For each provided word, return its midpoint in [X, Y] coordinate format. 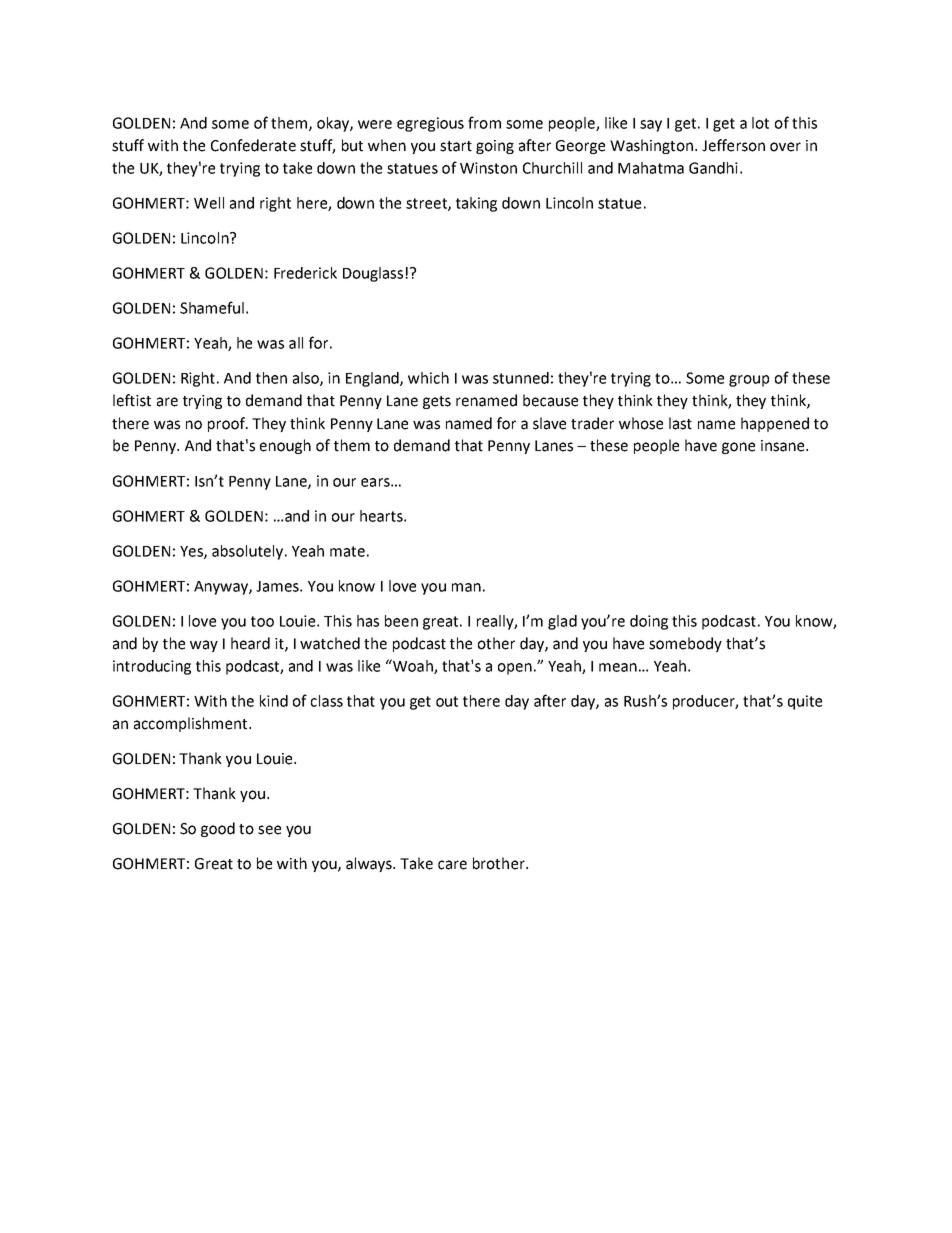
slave [549, 423]
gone [738, 448]
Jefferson [733, 145]
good [218, 829]
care [452, 865]
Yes [192, 552]
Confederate [253, 145]
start [456, 146]
